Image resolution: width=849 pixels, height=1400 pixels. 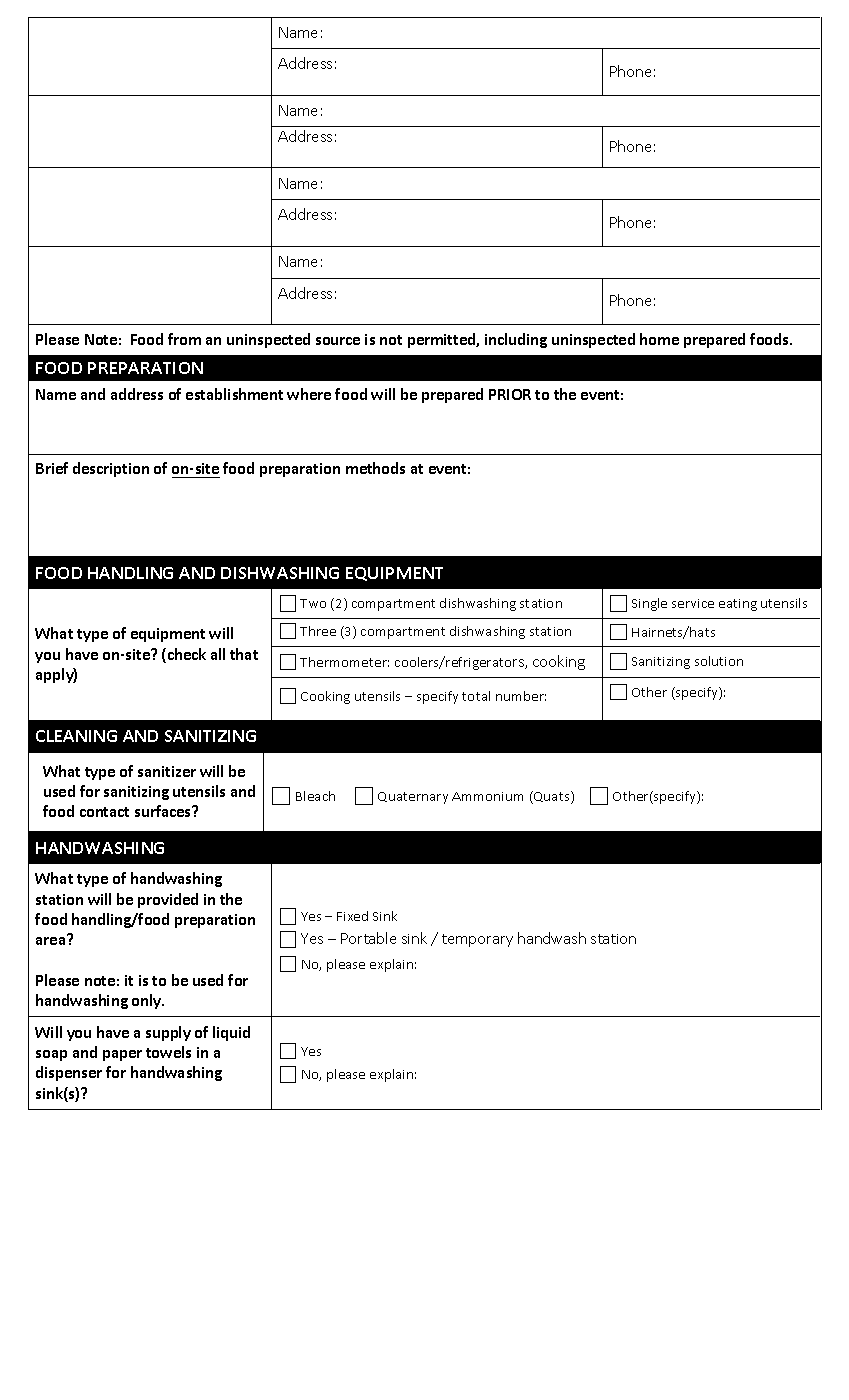 I want to click on solution, so click(x=719, y=661).
